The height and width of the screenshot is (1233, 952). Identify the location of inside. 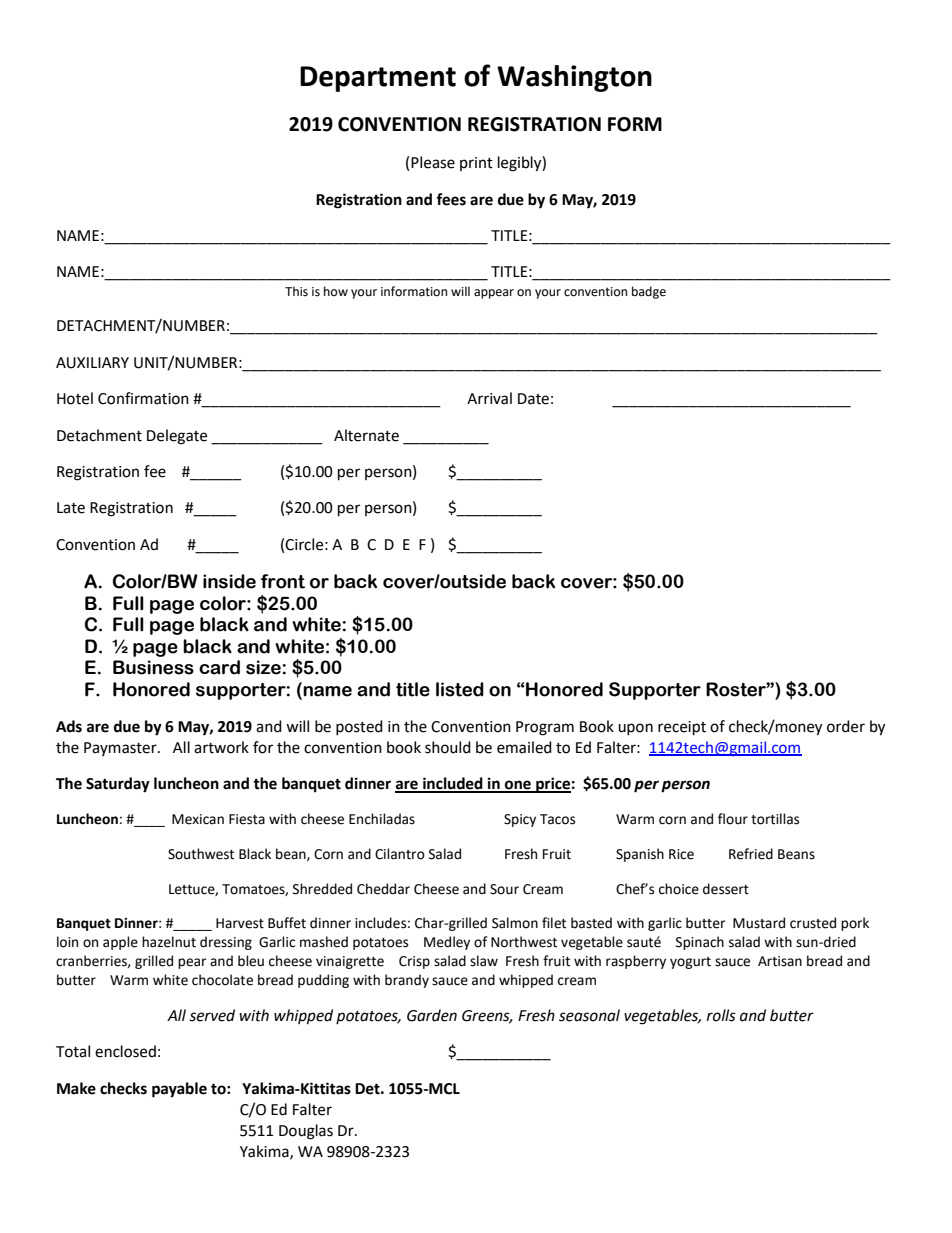
(229, 581).
